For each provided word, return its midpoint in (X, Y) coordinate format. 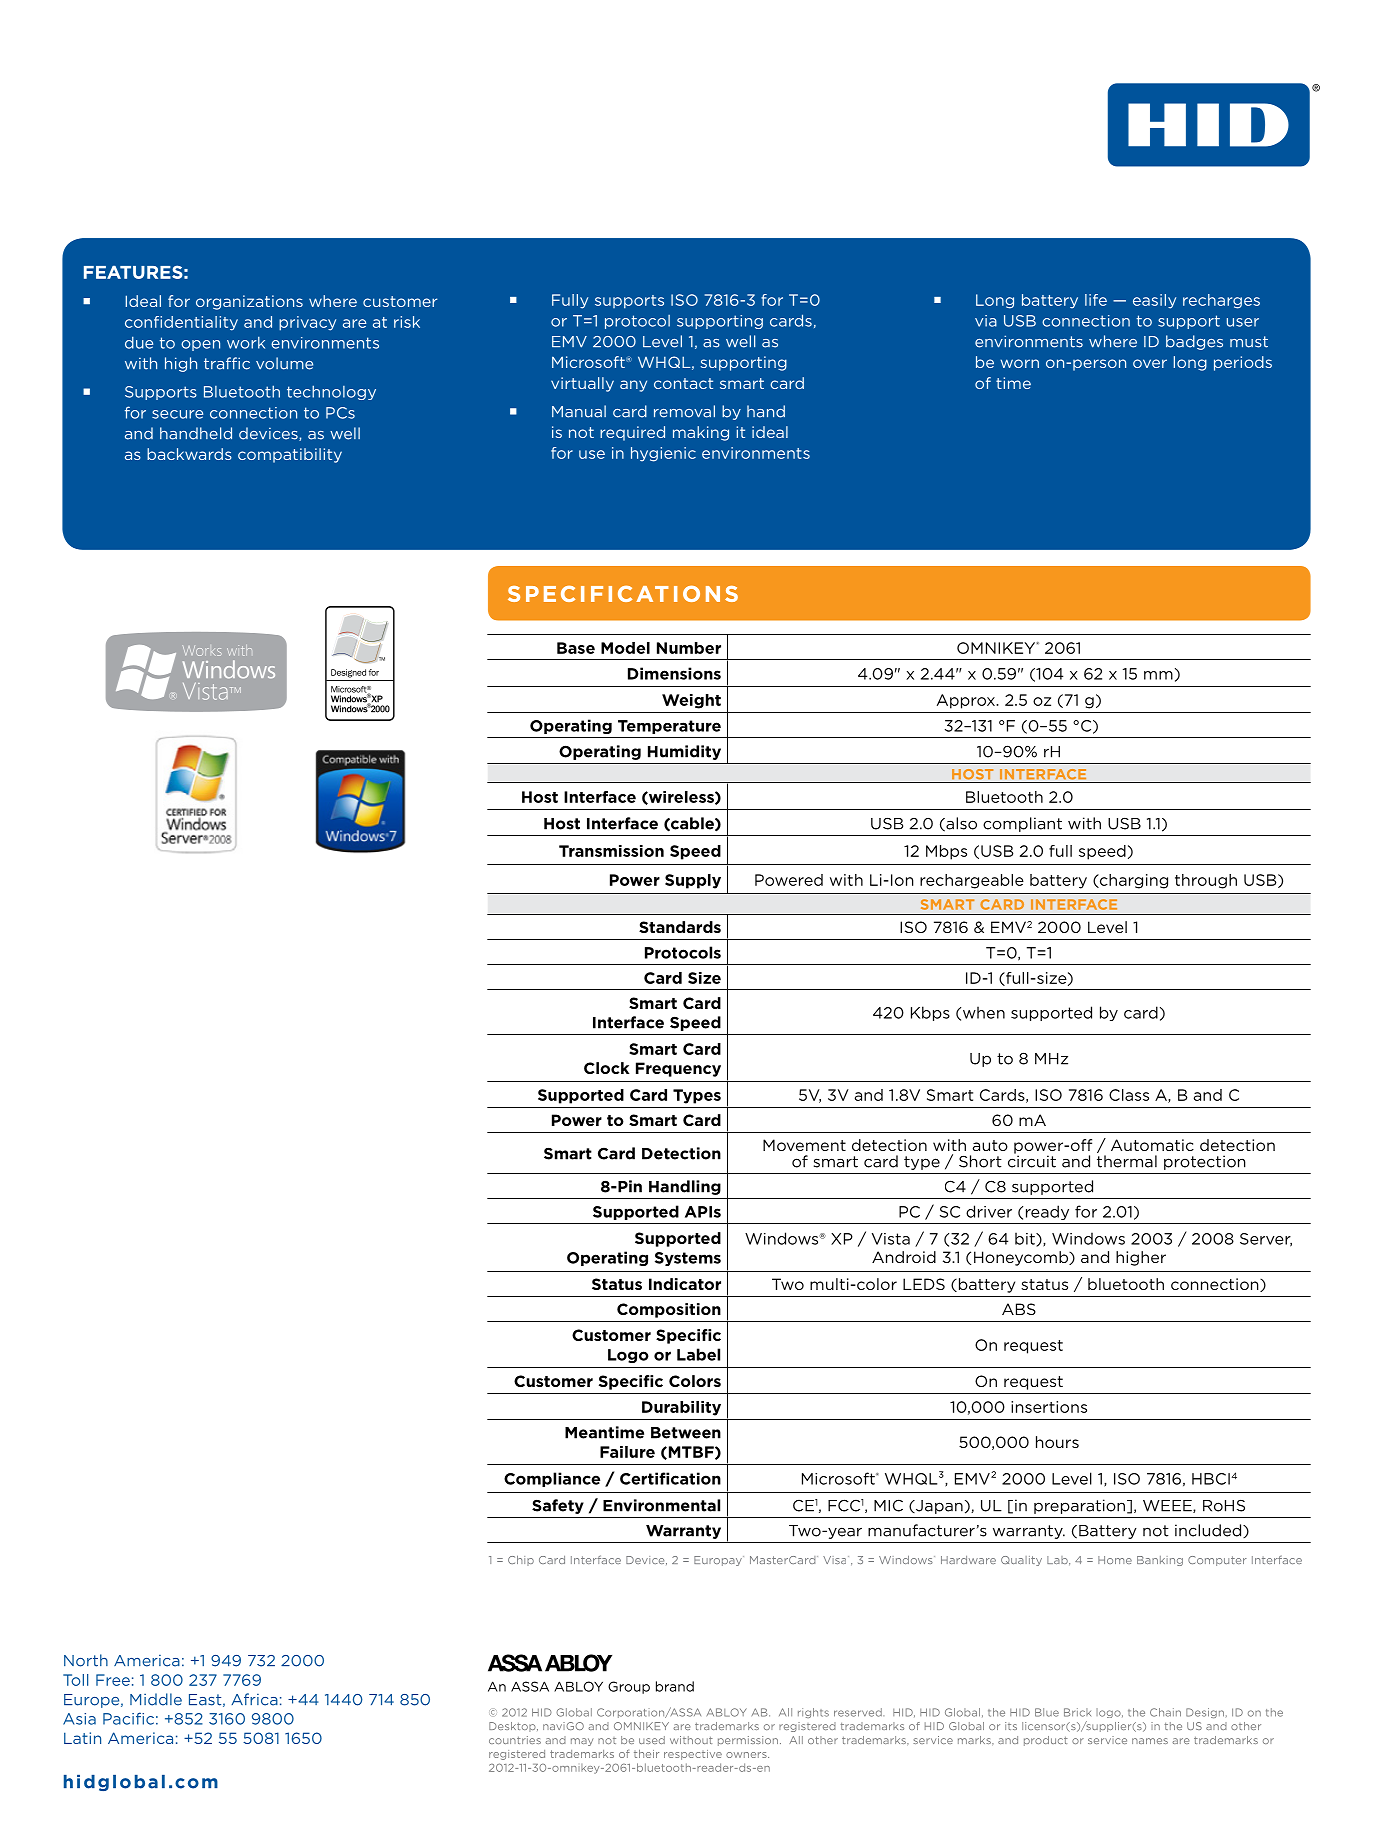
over (1150, 363)
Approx (967, 701)
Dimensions (674, 673)
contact (683, 383)
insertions (1049, 1407)
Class (1129, 1095)
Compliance (552, 1479)
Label (698, 1354)
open (200, 345)
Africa (254, 1699)
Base (576, 648)
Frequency (678, 1069)
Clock (607, 1068)
